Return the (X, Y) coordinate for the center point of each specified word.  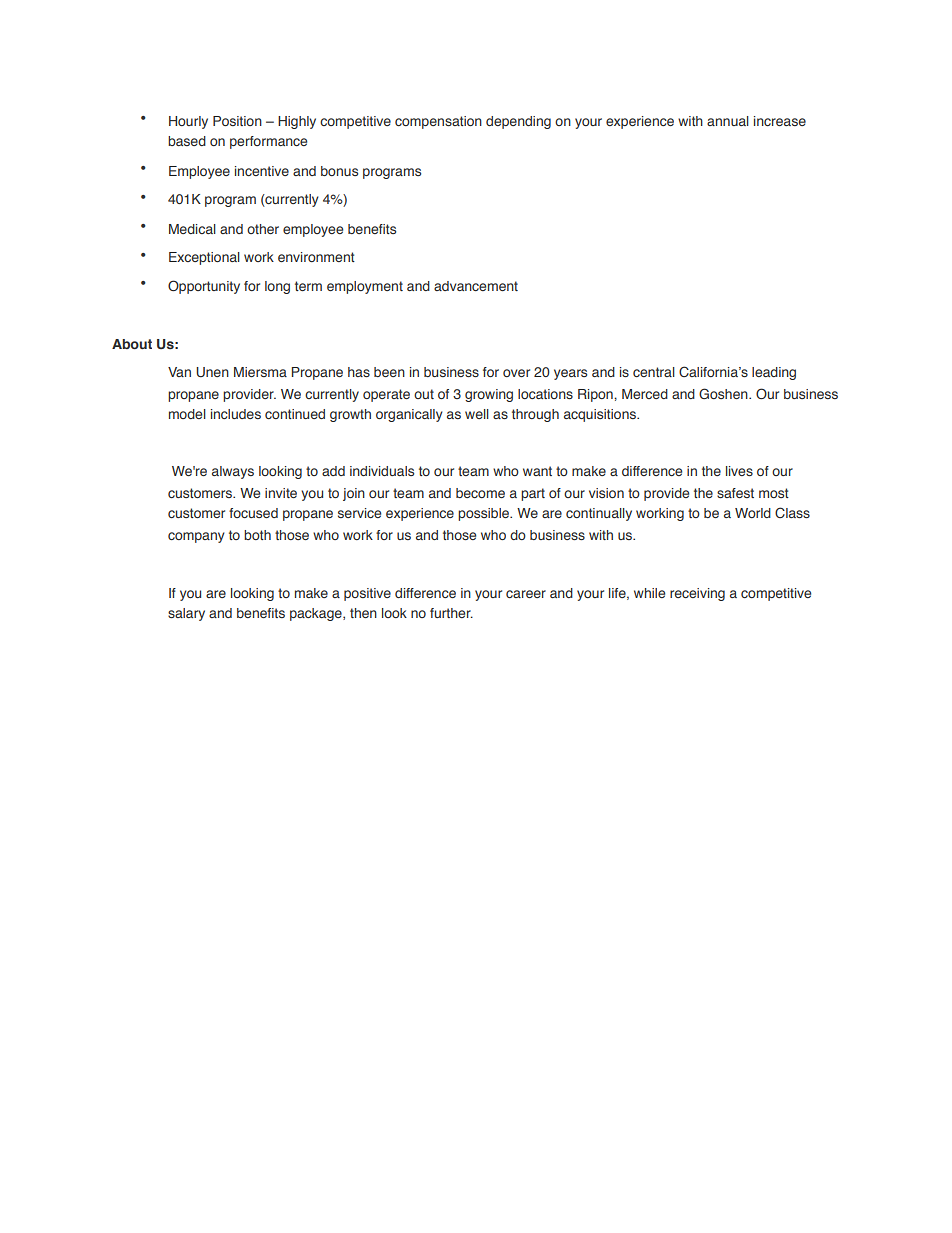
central (654, 372)
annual (728, 121)
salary (186, 614)
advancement (476, 286)
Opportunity (204, 287)
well (477, 414)
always (233, 472)
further (451, 613)
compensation (438, 122)
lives (739, 471)
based (187, 141)
